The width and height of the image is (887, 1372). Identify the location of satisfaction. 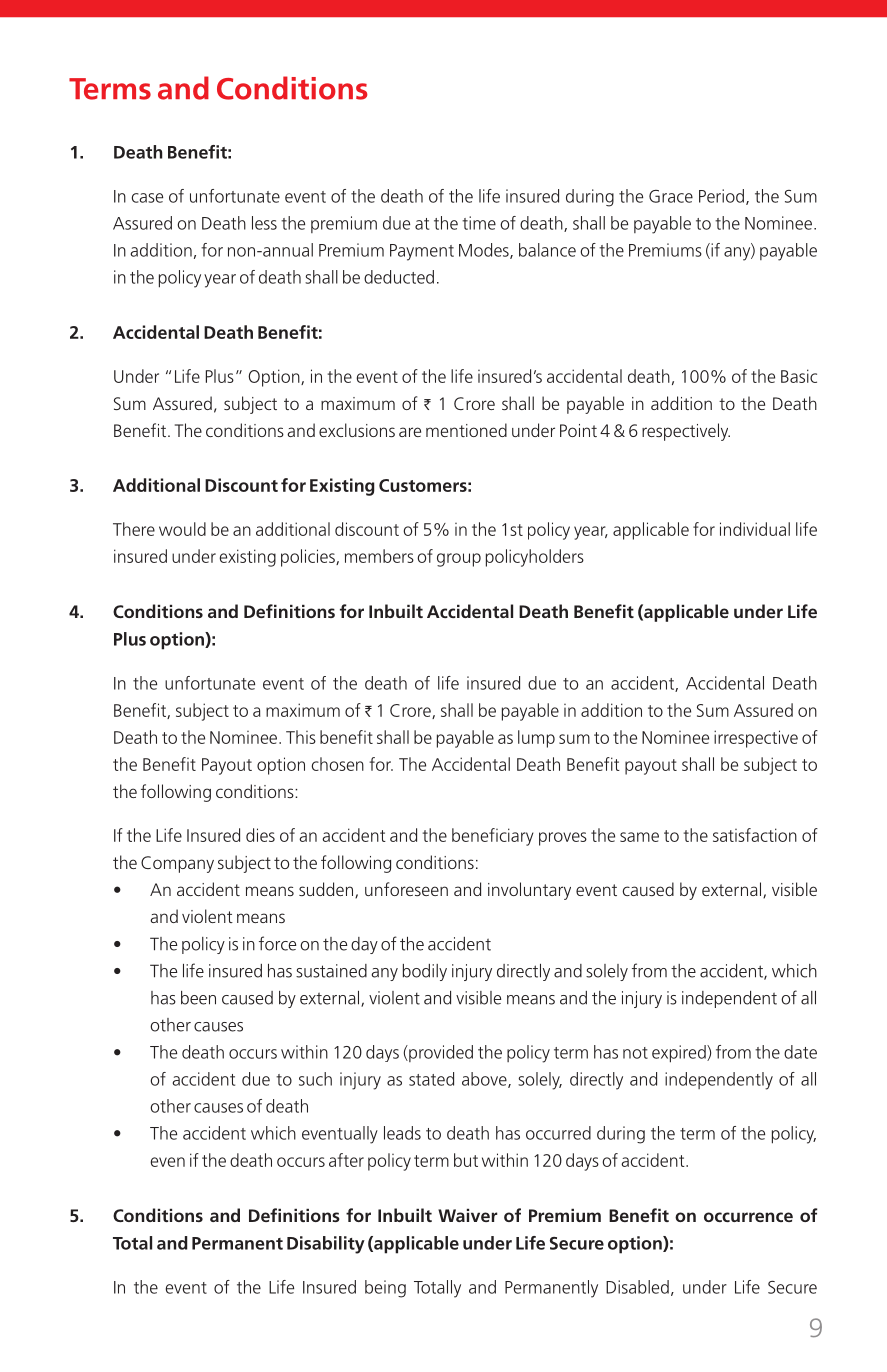
(755, 835).
